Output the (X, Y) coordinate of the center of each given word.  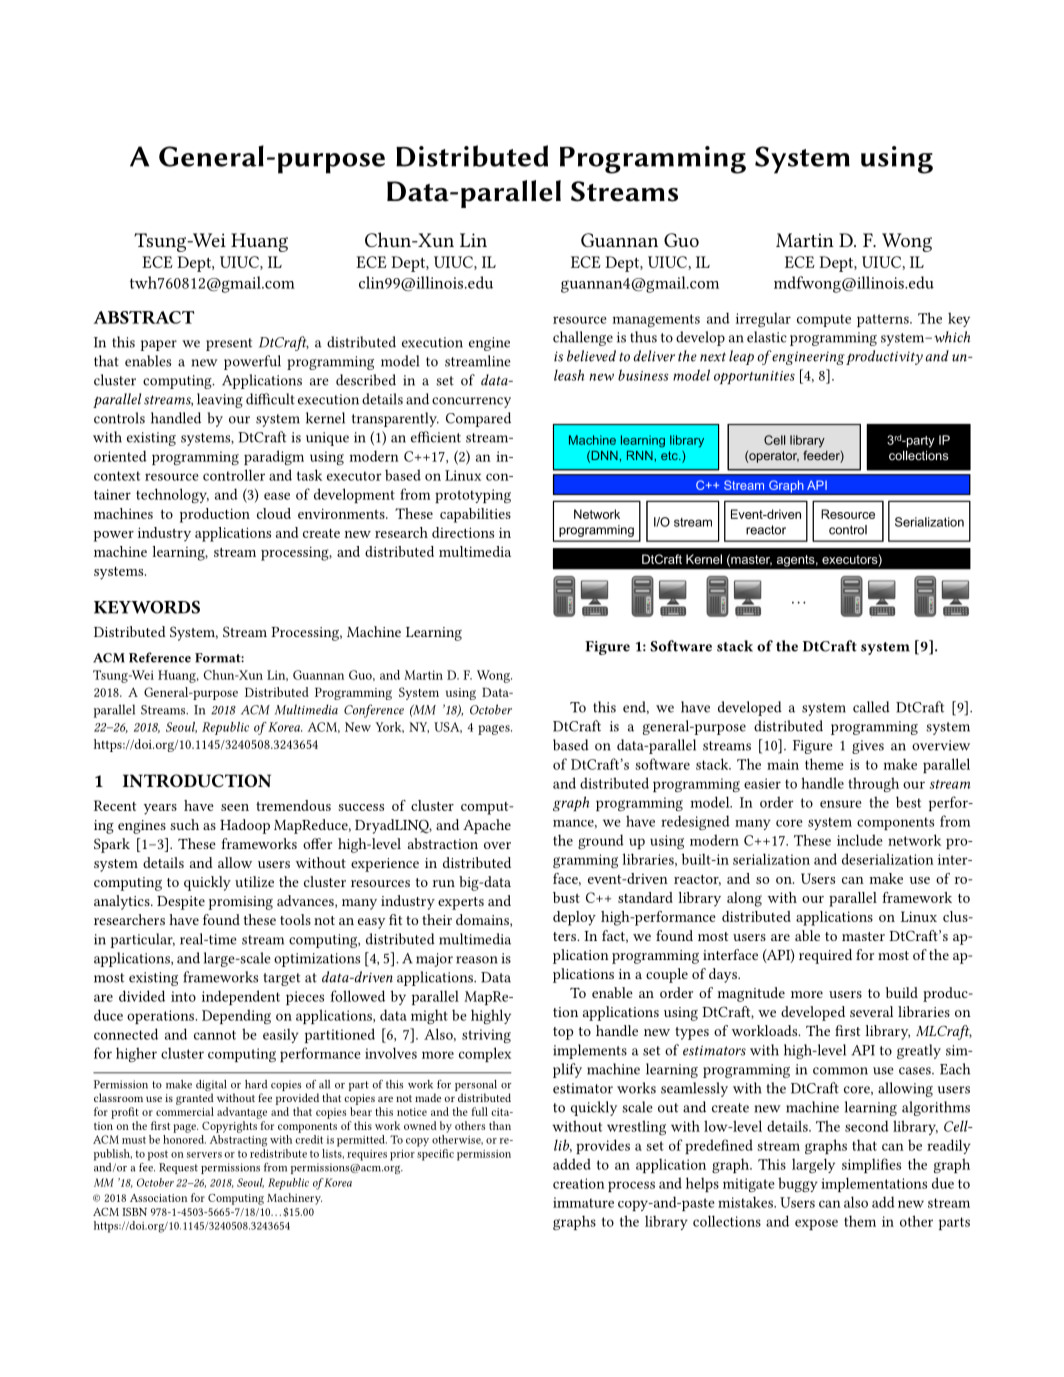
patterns (884, 320)
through (873, 784)
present (229, 344)
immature (583, 1202)
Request (178, 1168)
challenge (583, 338)
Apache (487, 826)
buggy (798, 1184)
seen (235, 807)
